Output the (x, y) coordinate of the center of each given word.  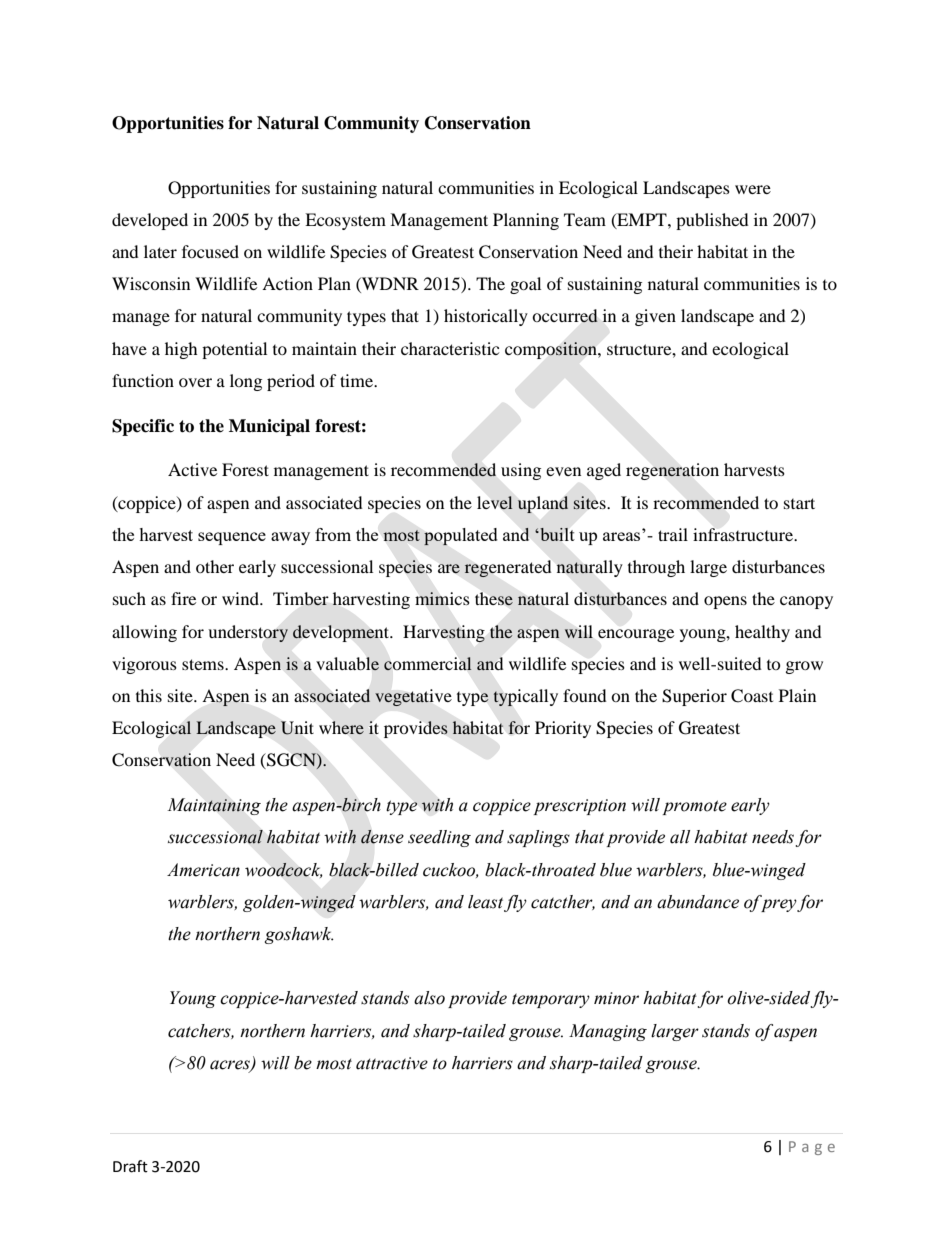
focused (210, 251)
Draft (130, 1166)
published (712, 221)
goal (525, 285)
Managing (608, 1032)
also (429, 998)
